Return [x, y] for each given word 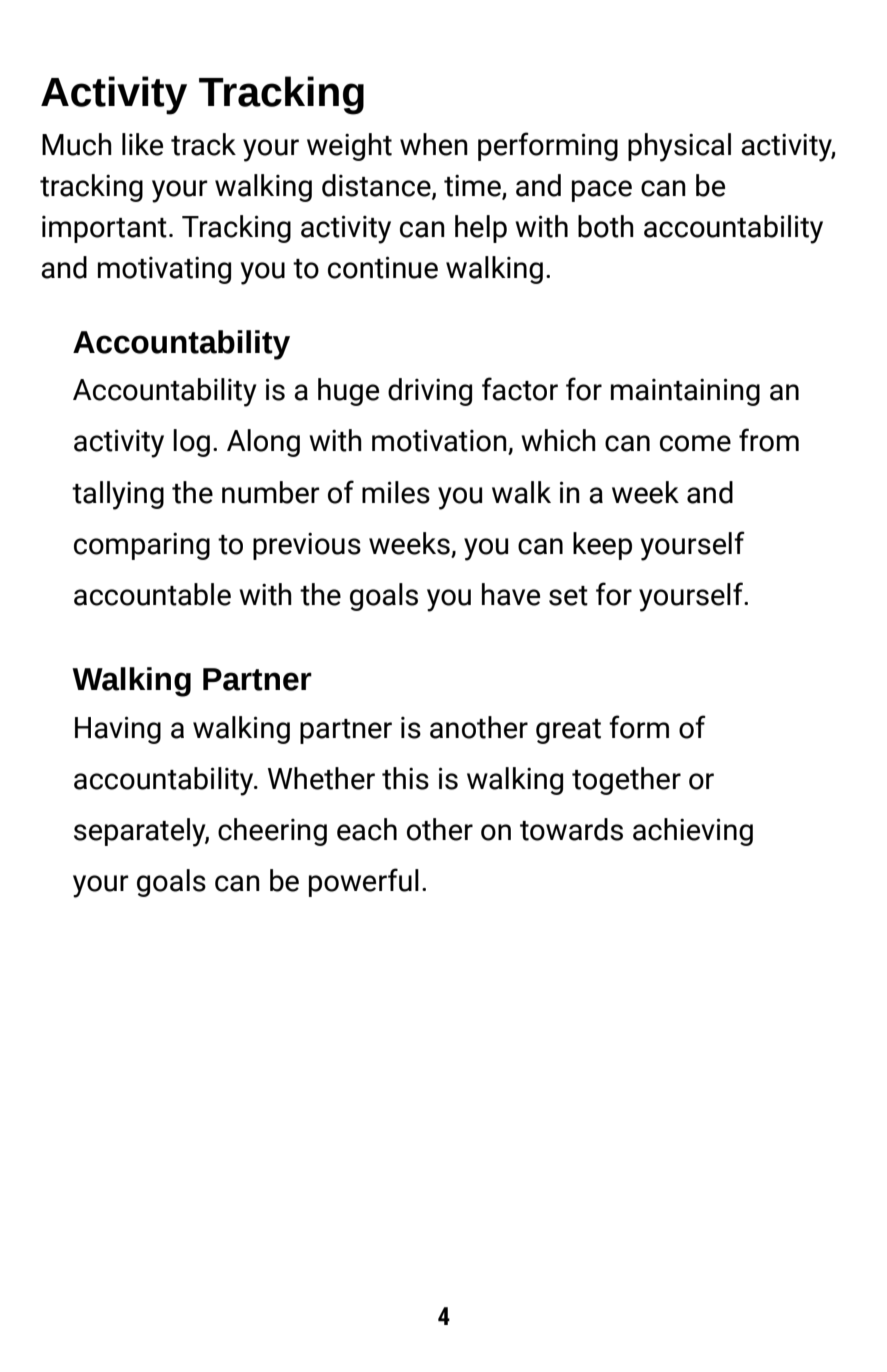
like [142, 144]
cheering [272, 832]
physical [679, 147]
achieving [693, 832]
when [434, 144]
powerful [364, 882]
